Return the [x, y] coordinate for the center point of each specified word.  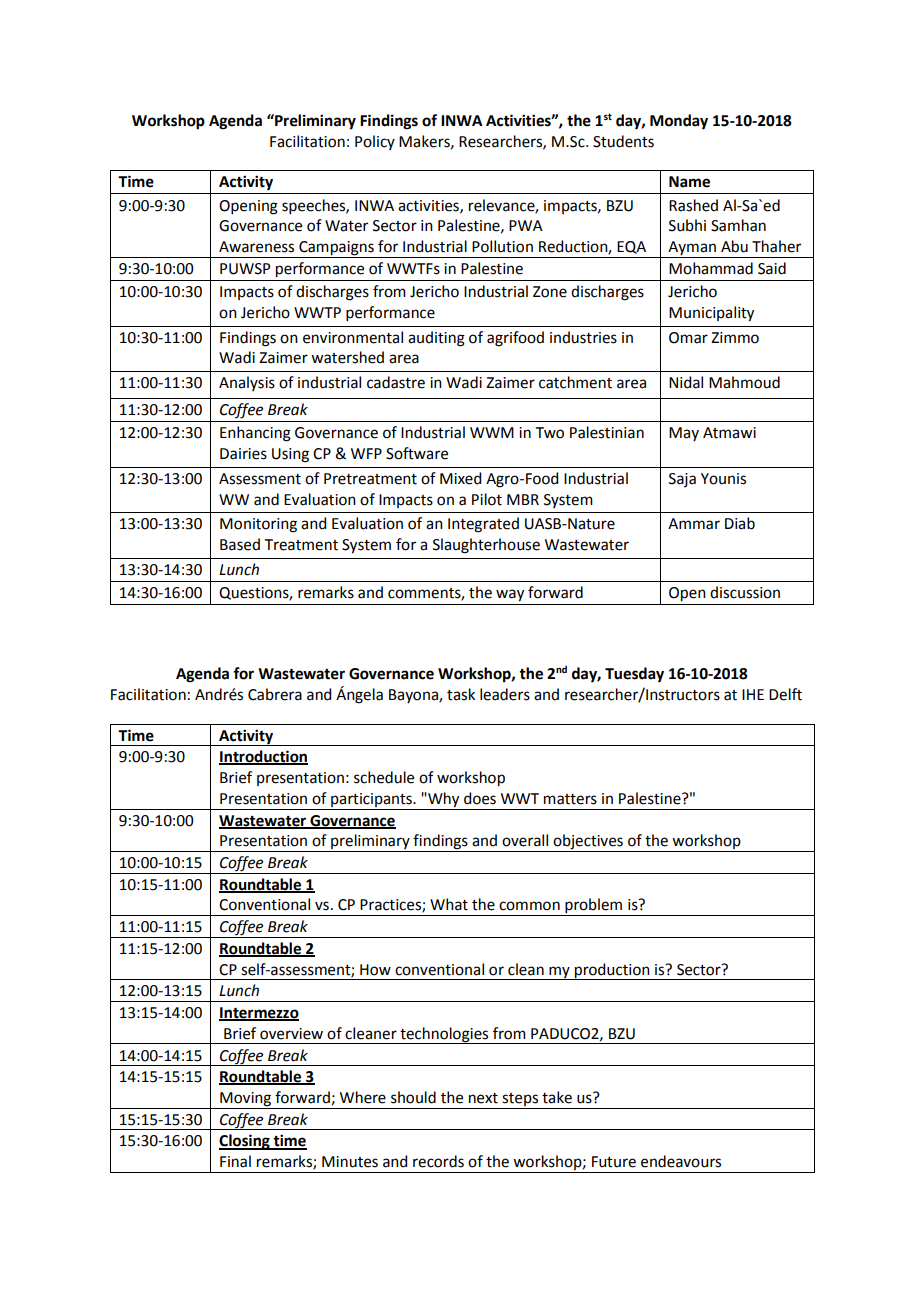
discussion [745, 592]
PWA [526, 225]
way [510, 595]
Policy [375, 142]
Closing [245, 1142]
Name [689, 182]
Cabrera [275, 694]
